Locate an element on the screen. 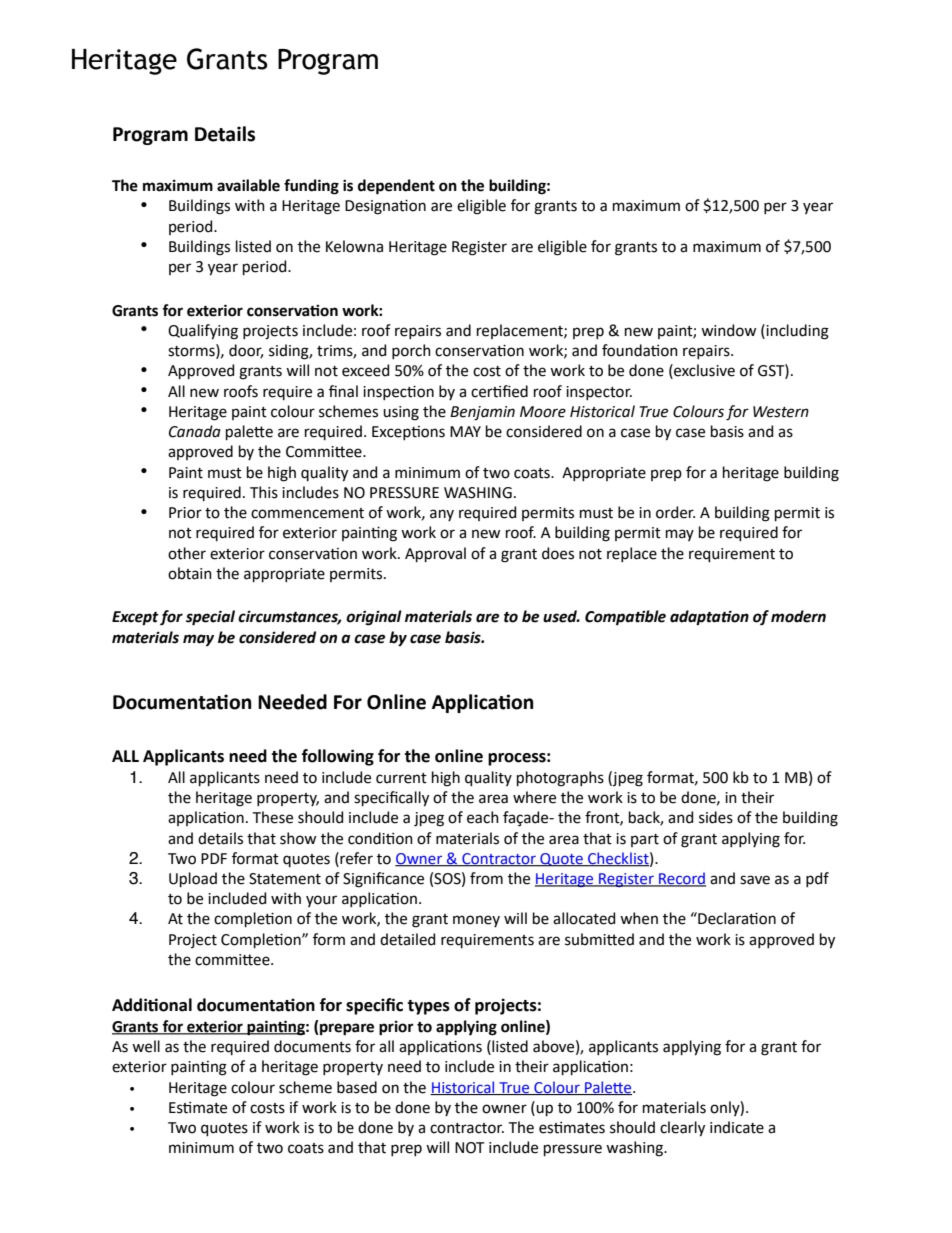 The height and width of the screenshot is (1233, 952). Upload is located at coordinates (193, 879).
